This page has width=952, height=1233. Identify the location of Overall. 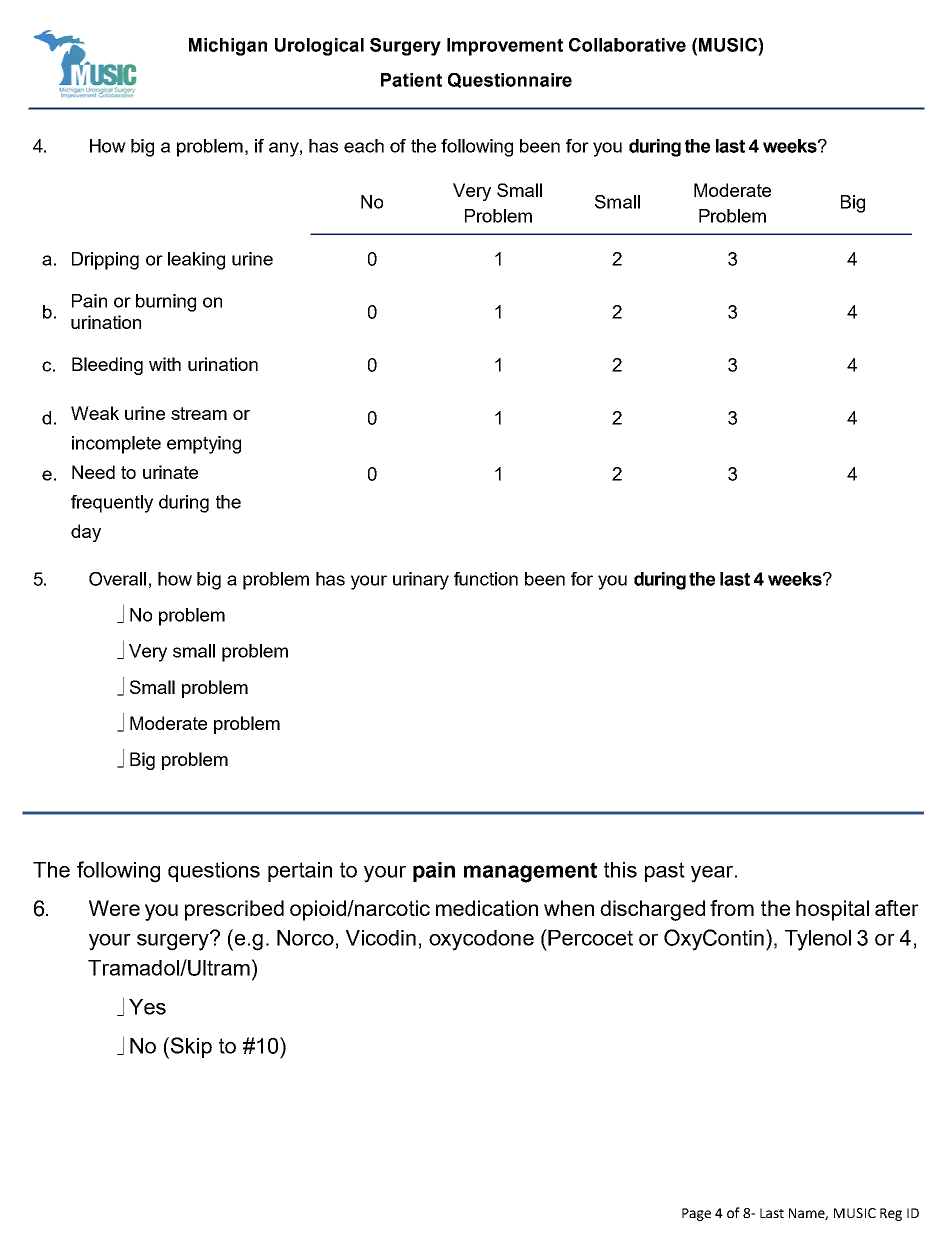
(117, 579).
